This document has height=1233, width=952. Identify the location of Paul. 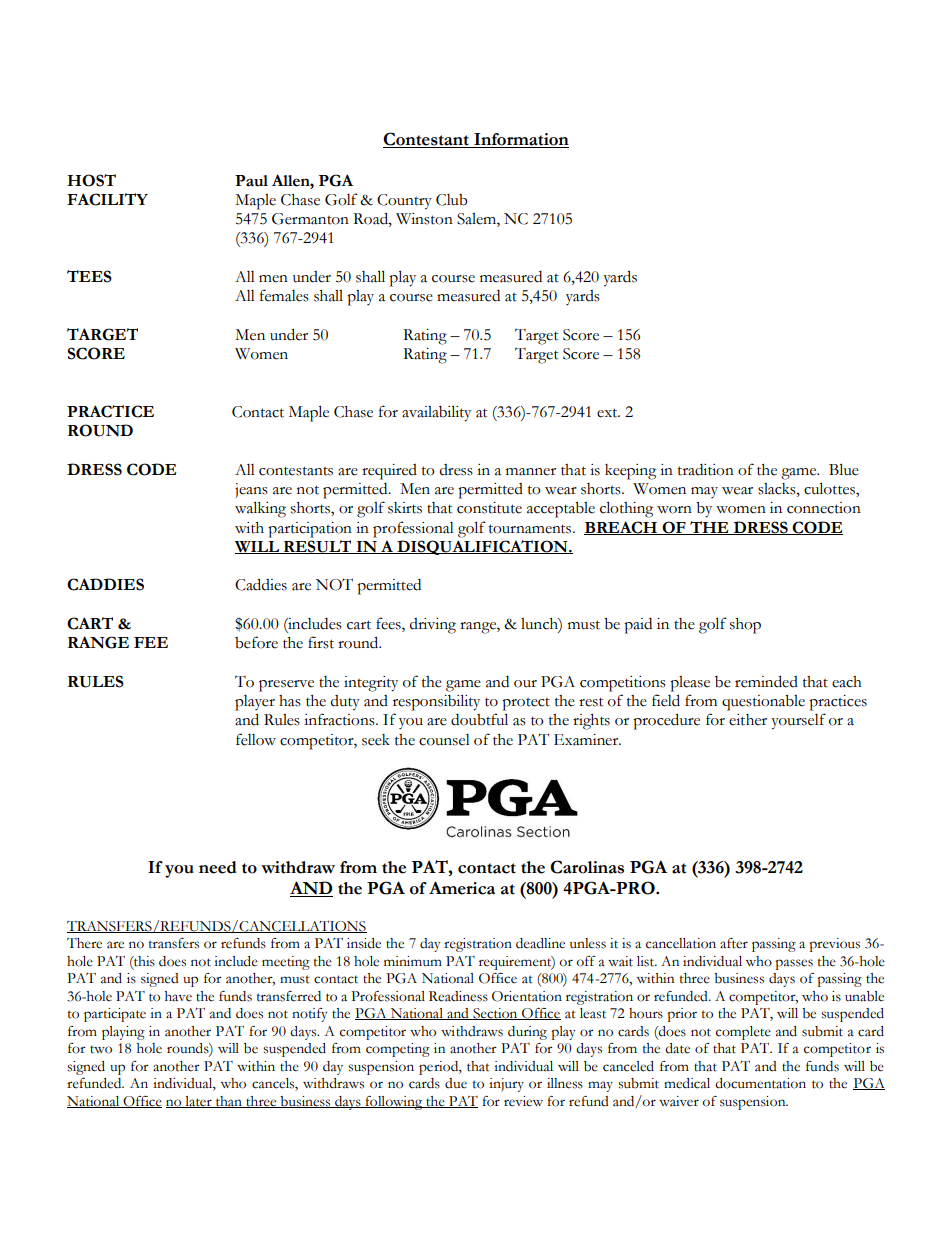
(251, 181).
